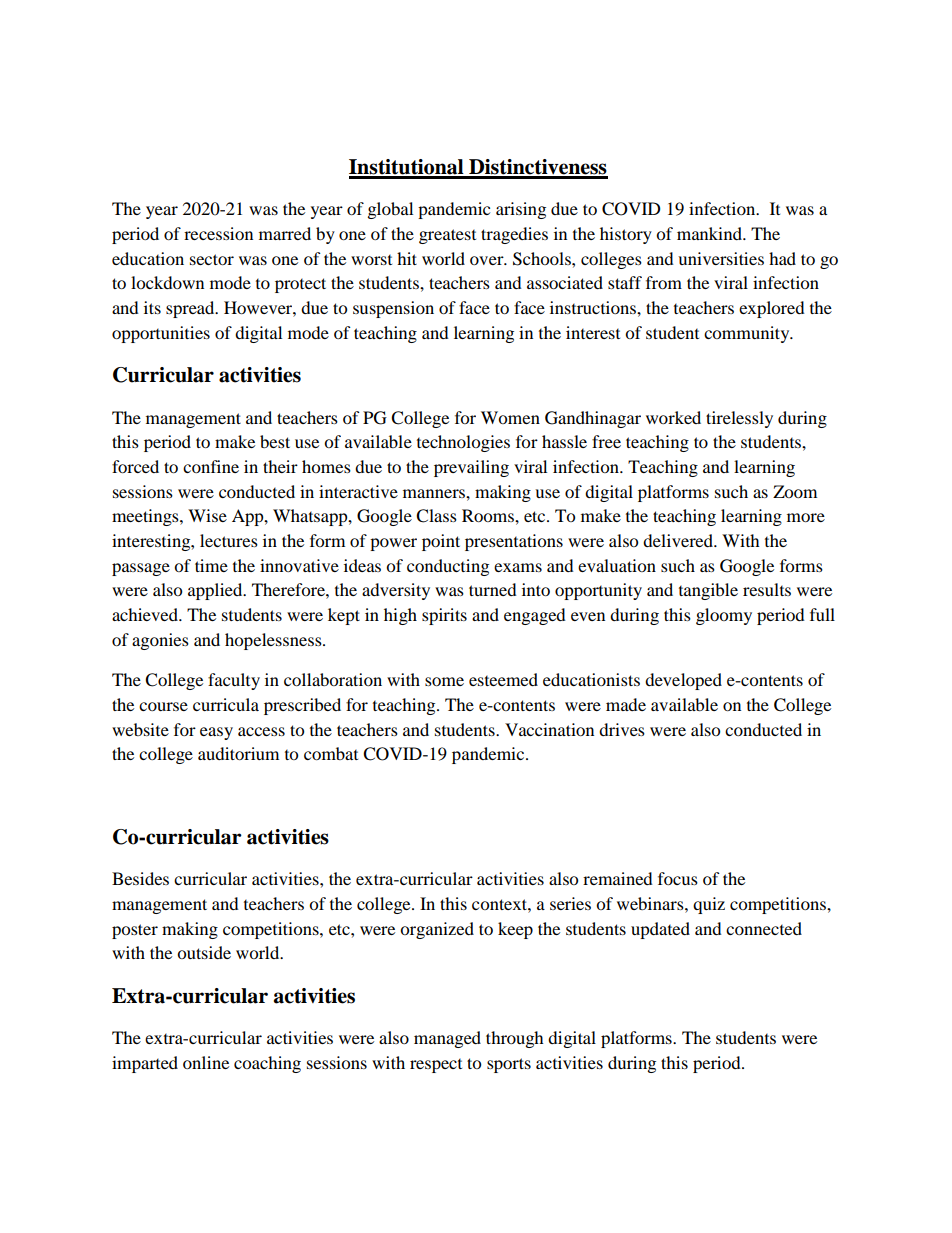 This screenshot has height=1233, width=952. What do you see at coordinates (447, 236) in the screenshot?
I see `greatest` at bounding box center [447, 236].
